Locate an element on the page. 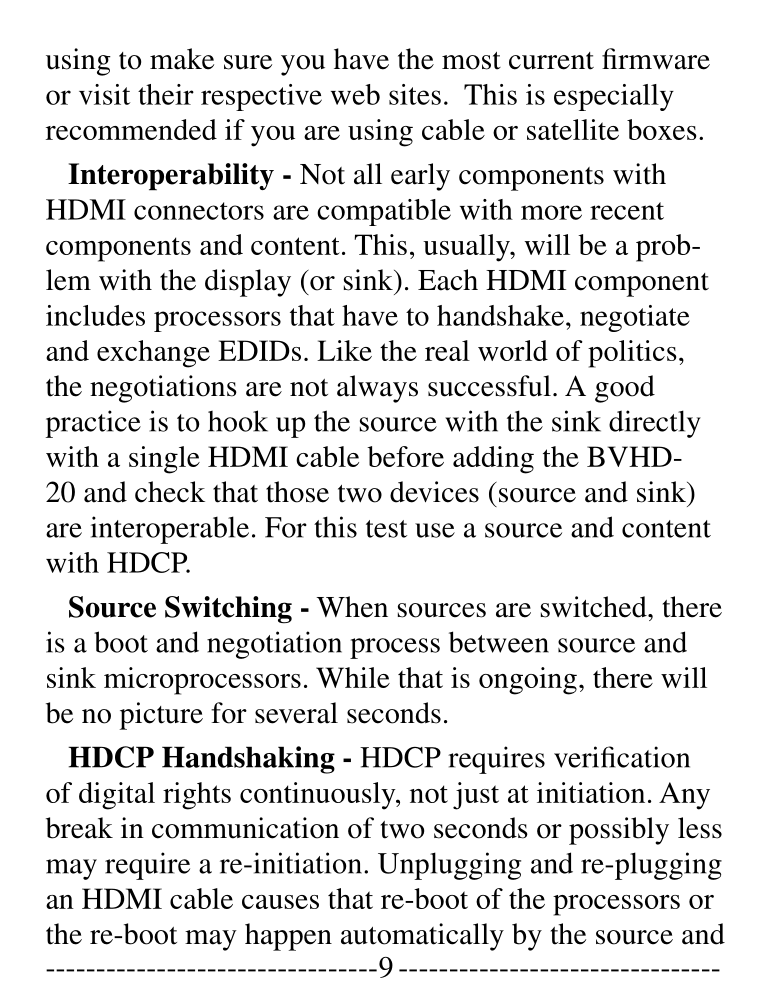  automatically is located at coordinates (422, 937).
